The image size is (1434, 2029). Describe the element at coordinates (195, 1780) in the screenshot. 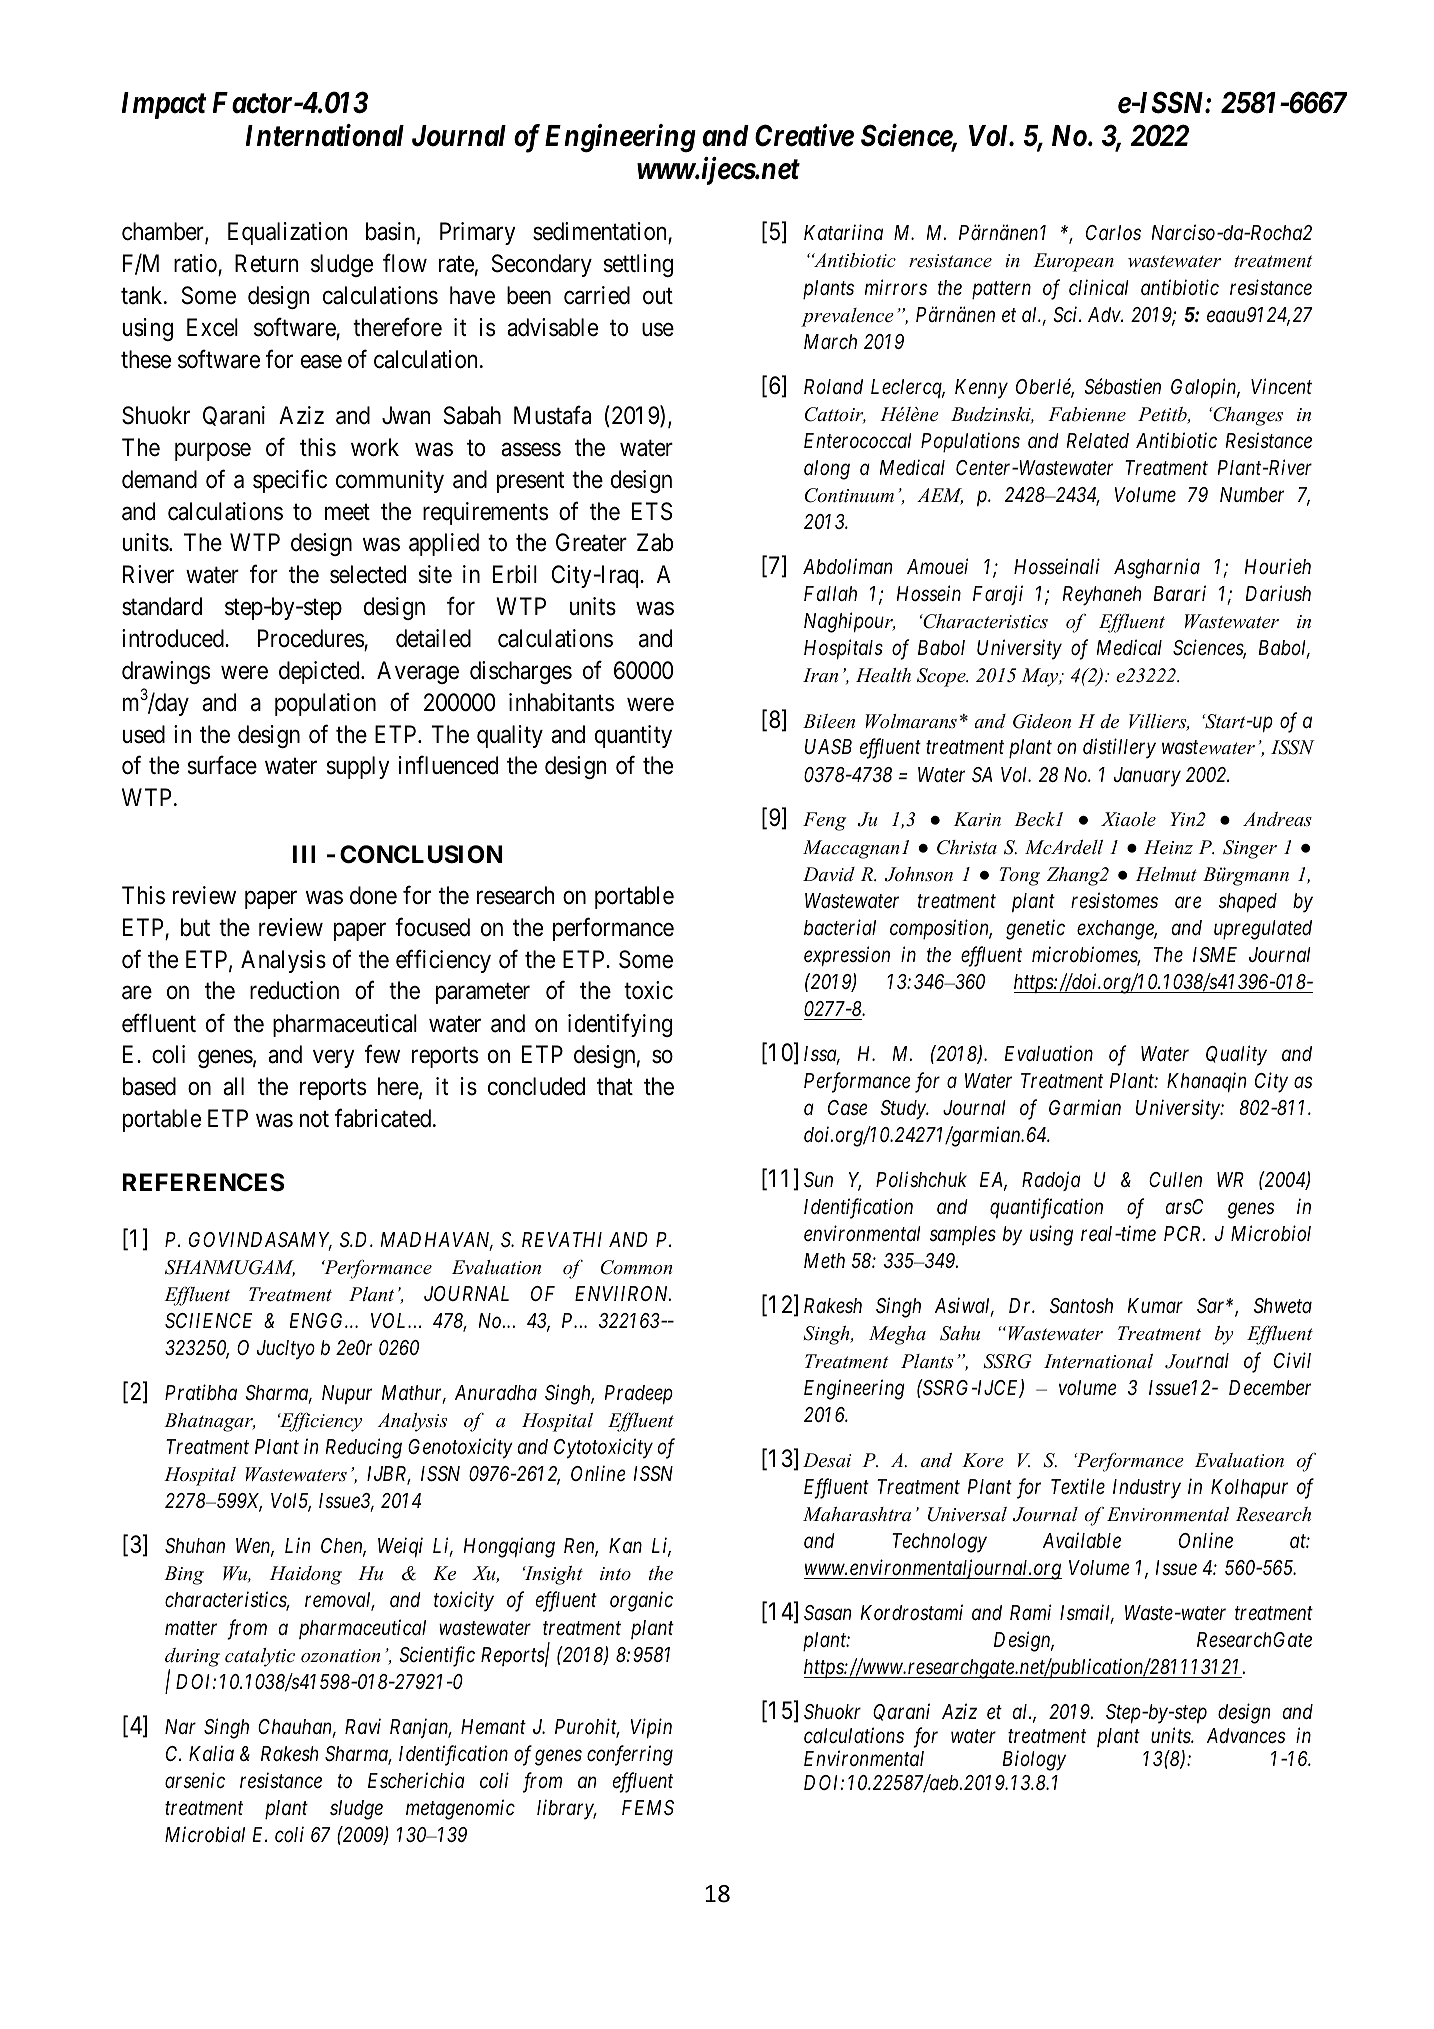

I see `arsenic` at that location.
